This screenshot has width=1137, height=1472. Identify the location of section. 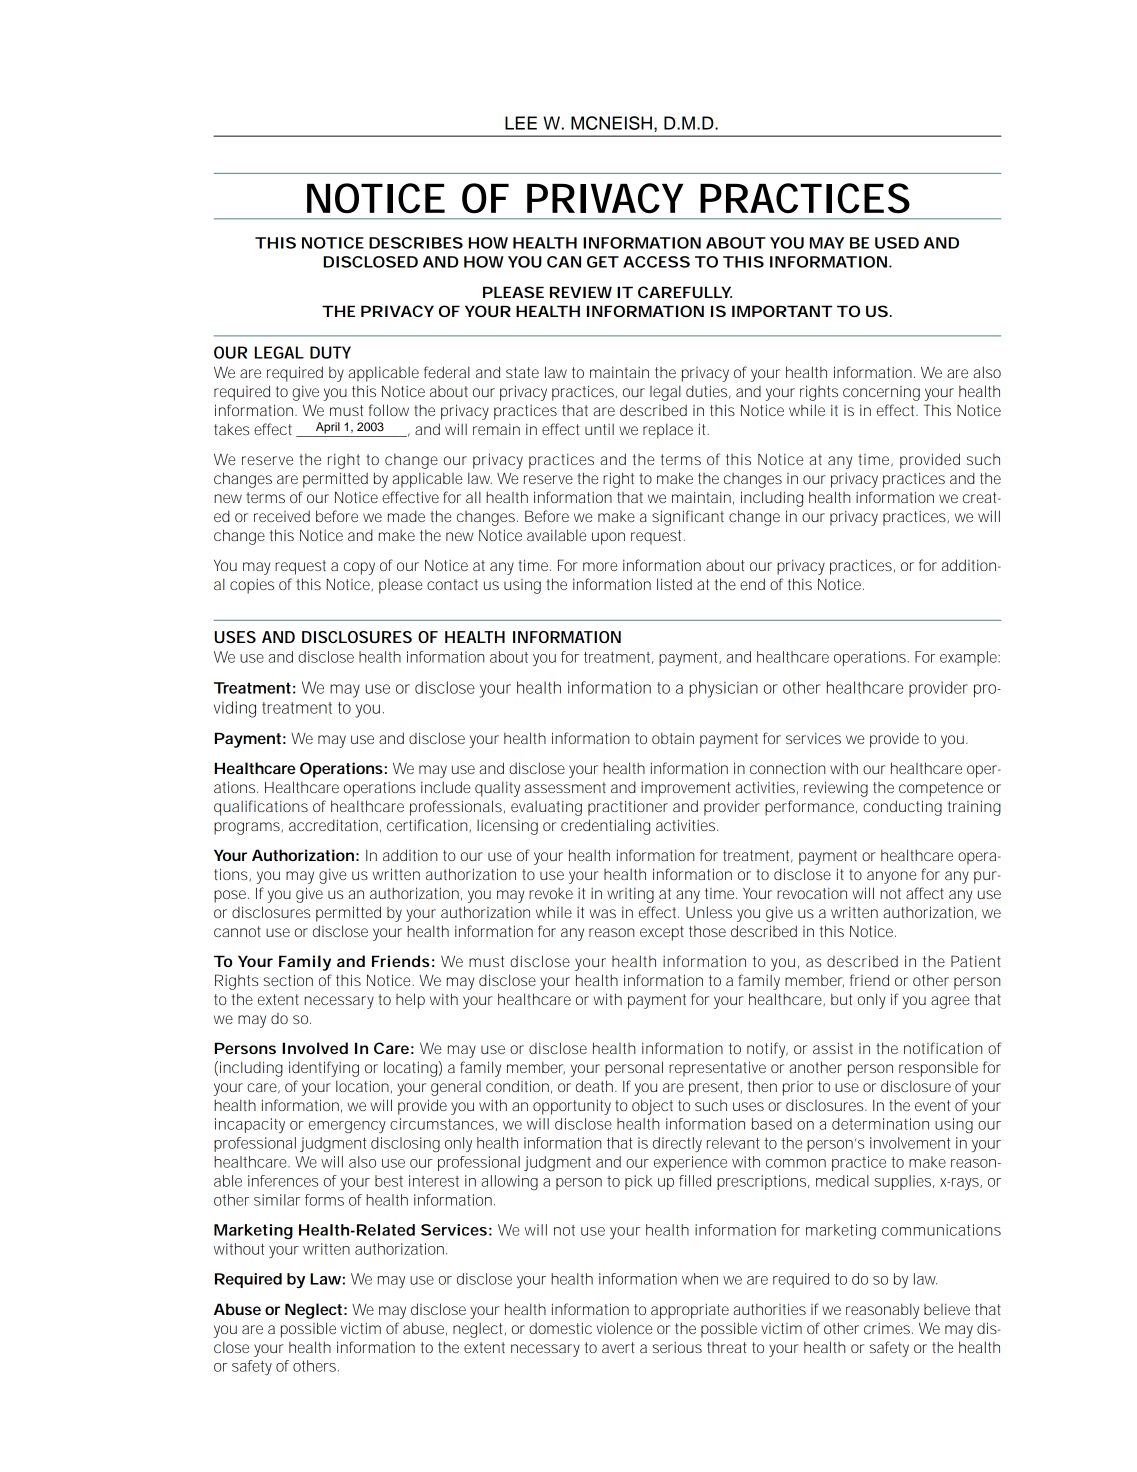
(288, 980).
